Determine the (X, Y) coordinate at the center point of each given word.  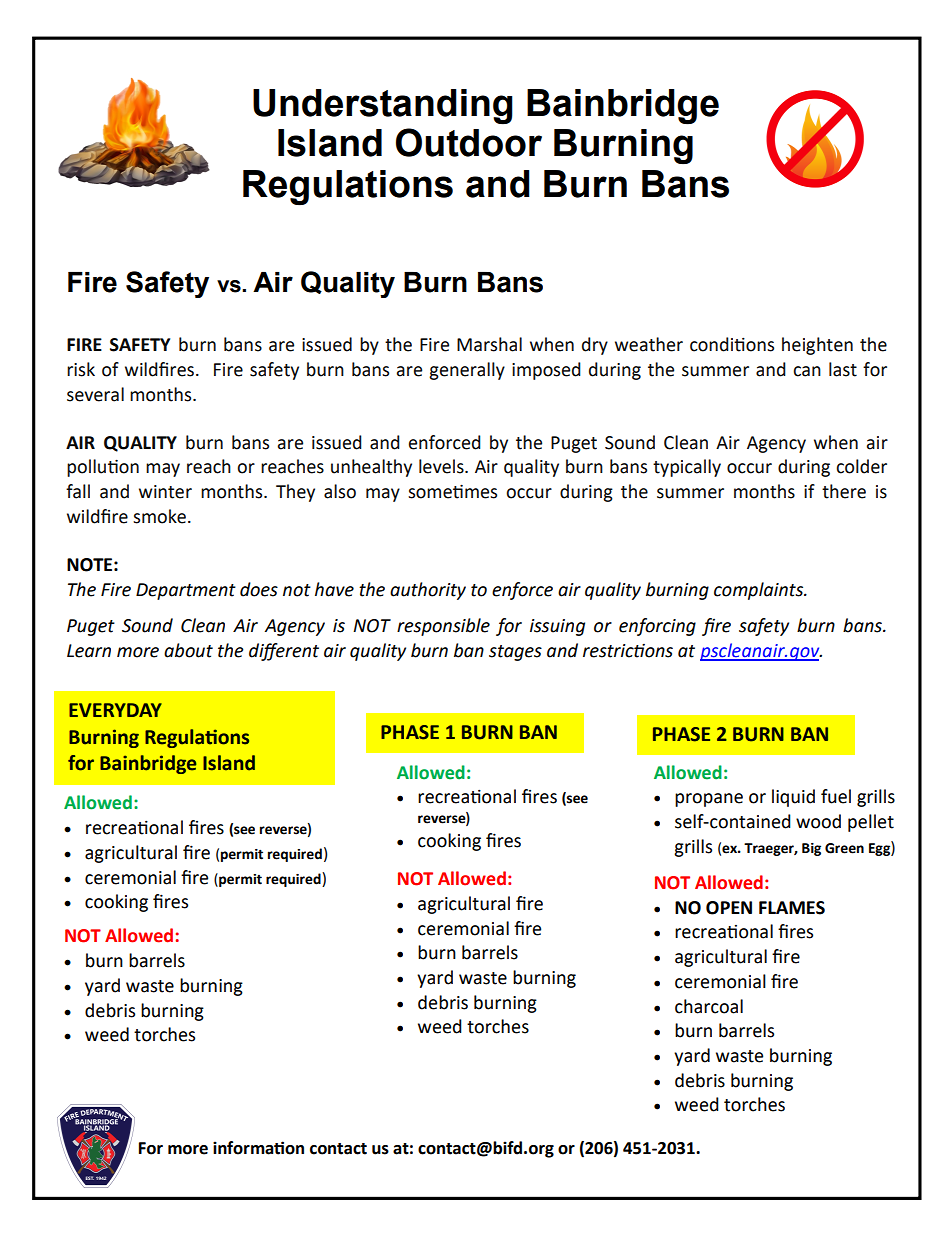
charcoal (709, 1006)
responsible (443, 627)
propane (709, 800)
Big (811, 849)
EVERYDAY (115, 710)
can (807, 371)
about (188, 650)
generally (467, 371)
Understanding (383, 107)
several (95, 394)
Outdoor (469, 142)
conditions (732, 344)
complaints (760, 591)
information (258, 1148)
